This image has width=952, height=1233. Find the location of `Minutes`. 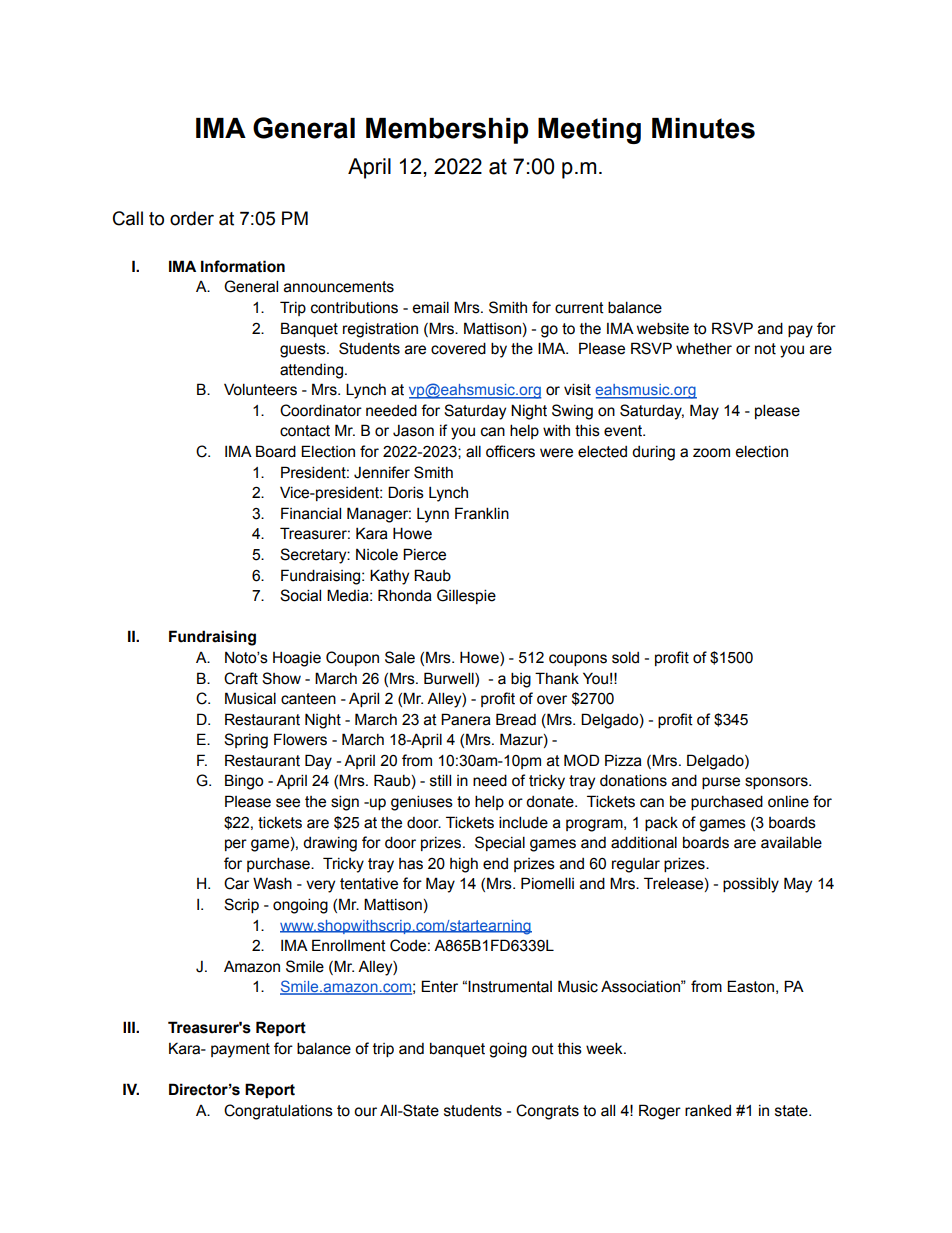

Minutes is located at coordinates (703, 128).
